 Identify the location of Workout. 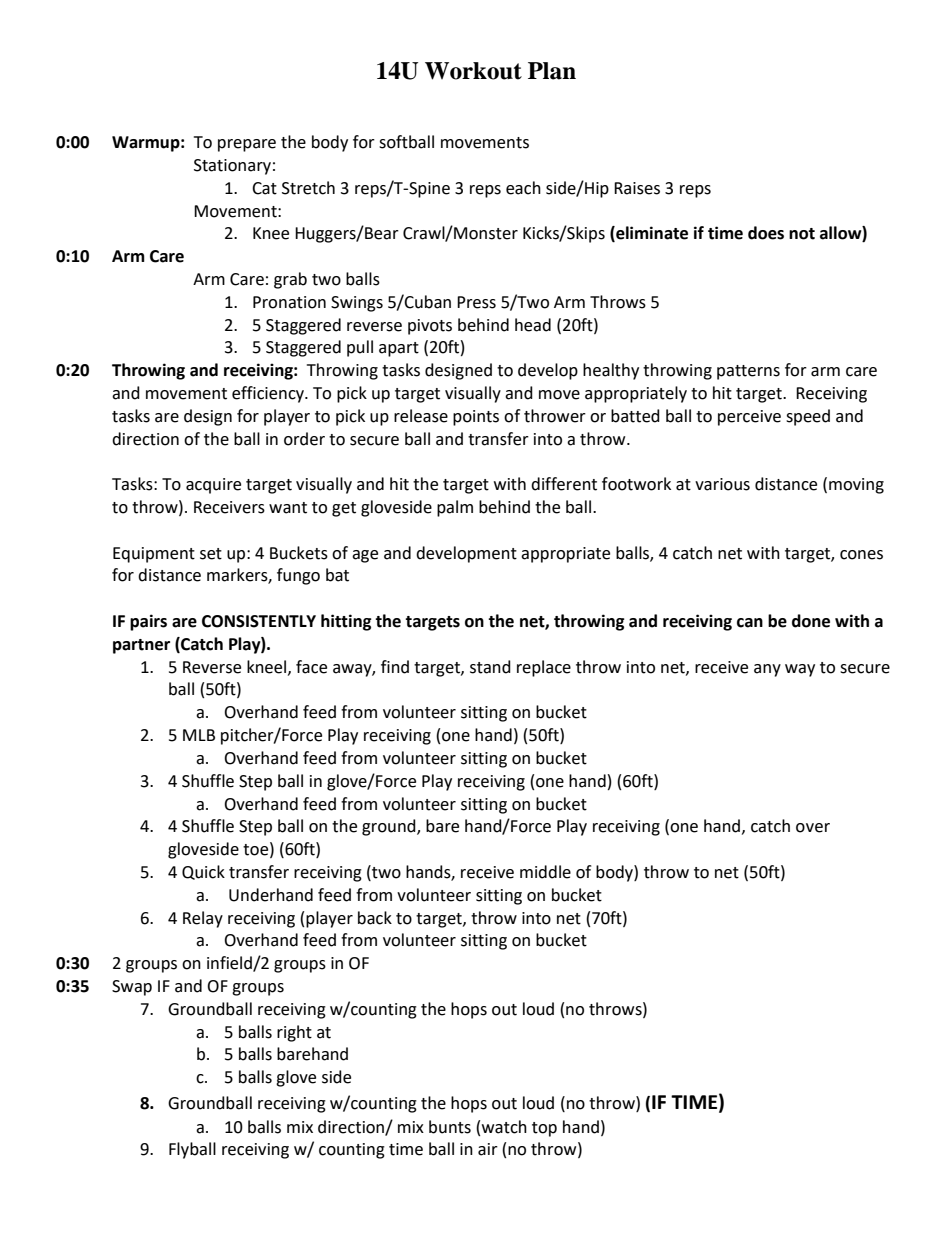
(473, 71).
